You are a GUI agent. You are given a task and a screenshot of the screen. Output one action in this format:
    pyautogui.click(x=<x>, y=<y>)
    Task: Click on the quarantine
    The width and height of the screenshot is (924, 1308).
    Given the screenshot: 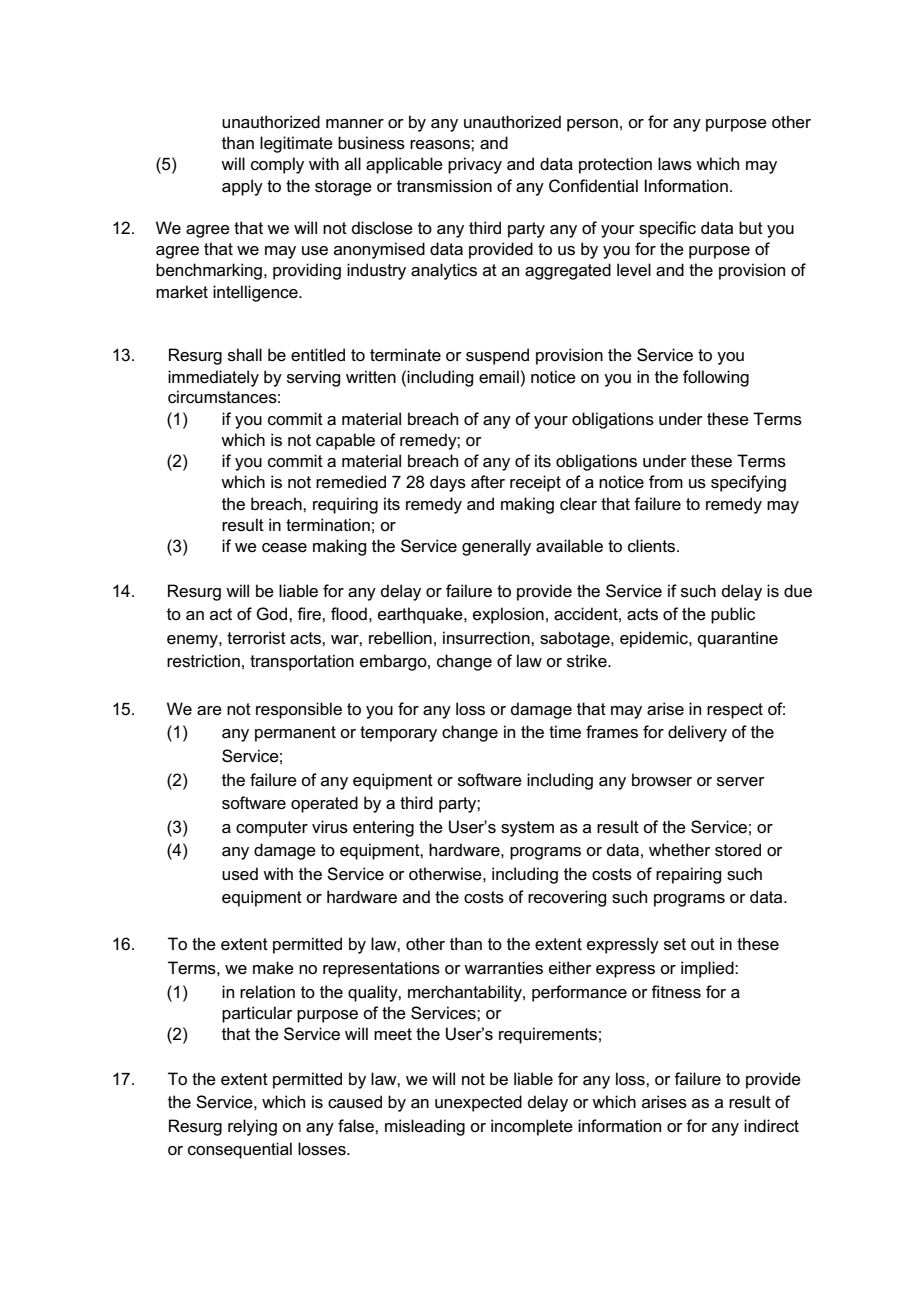 What is the action you would take?
    pyautogui.click(x=738, y=639)
